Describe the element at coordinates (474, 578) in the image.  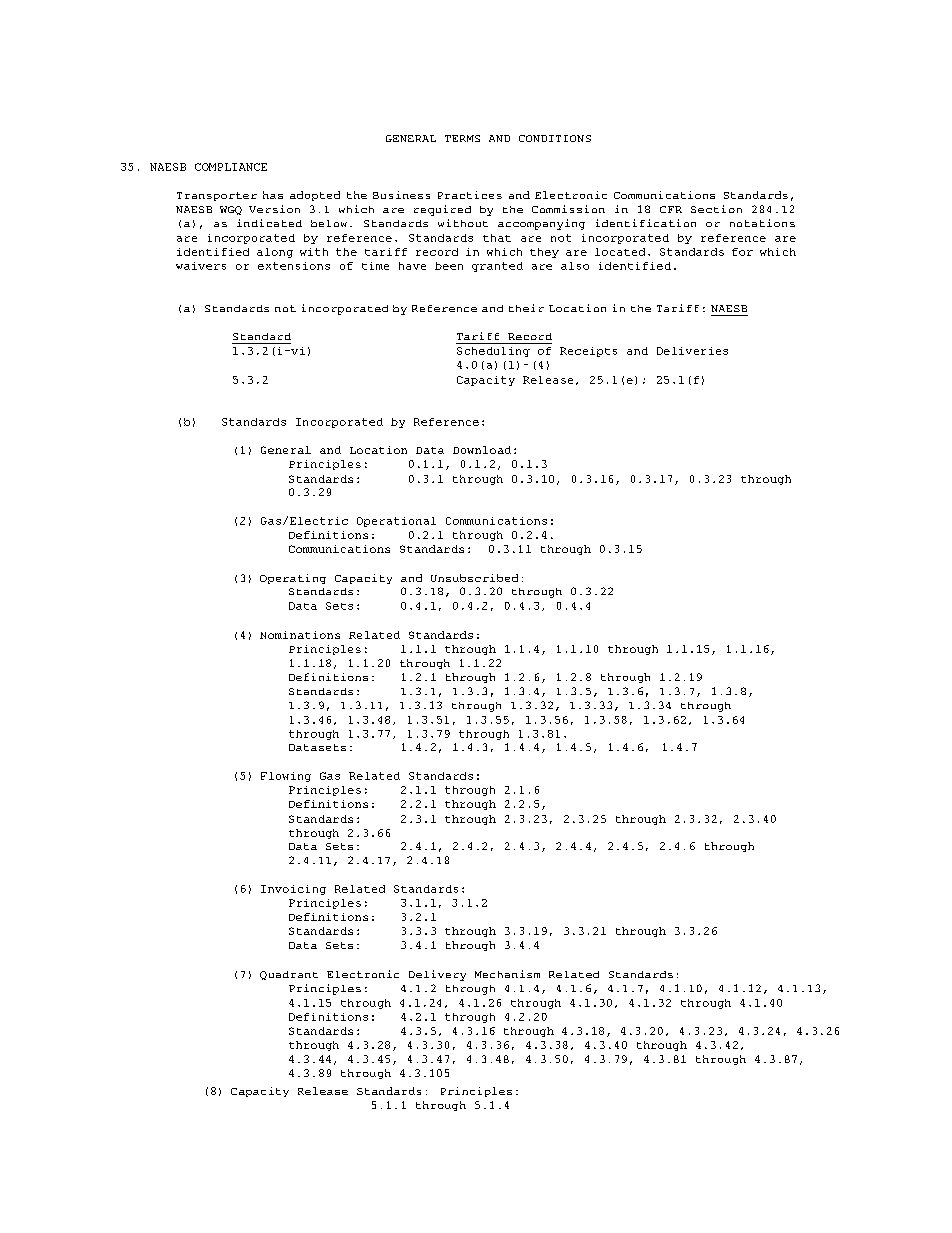
I see `Unsubscribed` at that location.
